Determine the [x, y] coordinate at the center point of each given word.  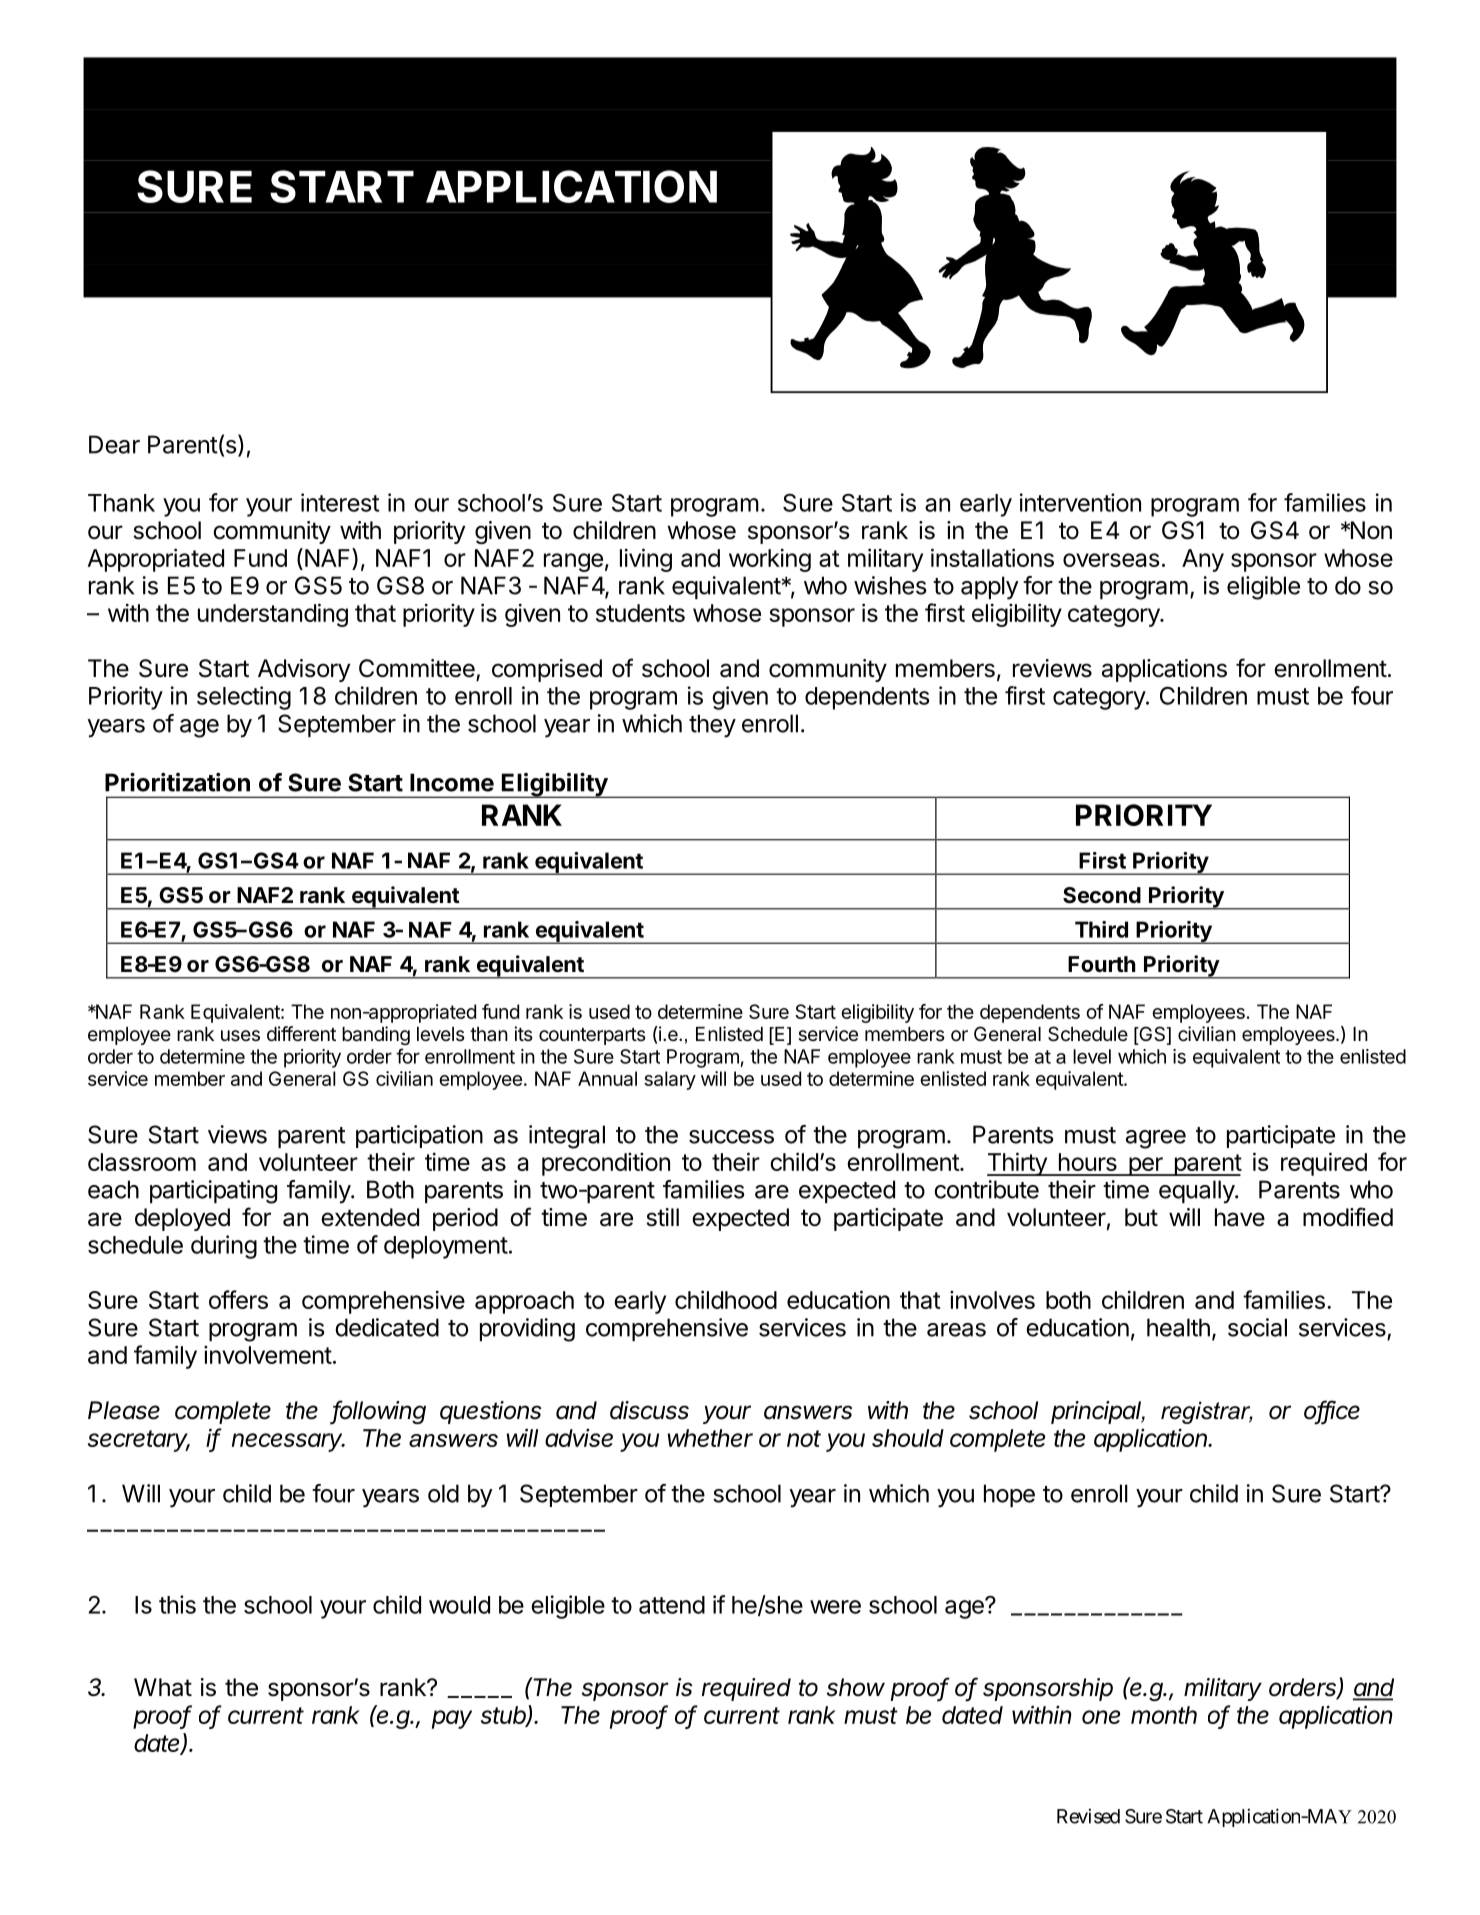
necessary [288, 1442]
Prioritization [177, 782]
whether [710, 1438]
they [712, 726]
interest [340, 502]
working [770, 560]
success [731, 1137]
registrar [1207, 1412]
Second [1102, 895]
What [163, 1687]
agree [1156, 1139]
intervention [1080, 502]
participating [213, 1192]
